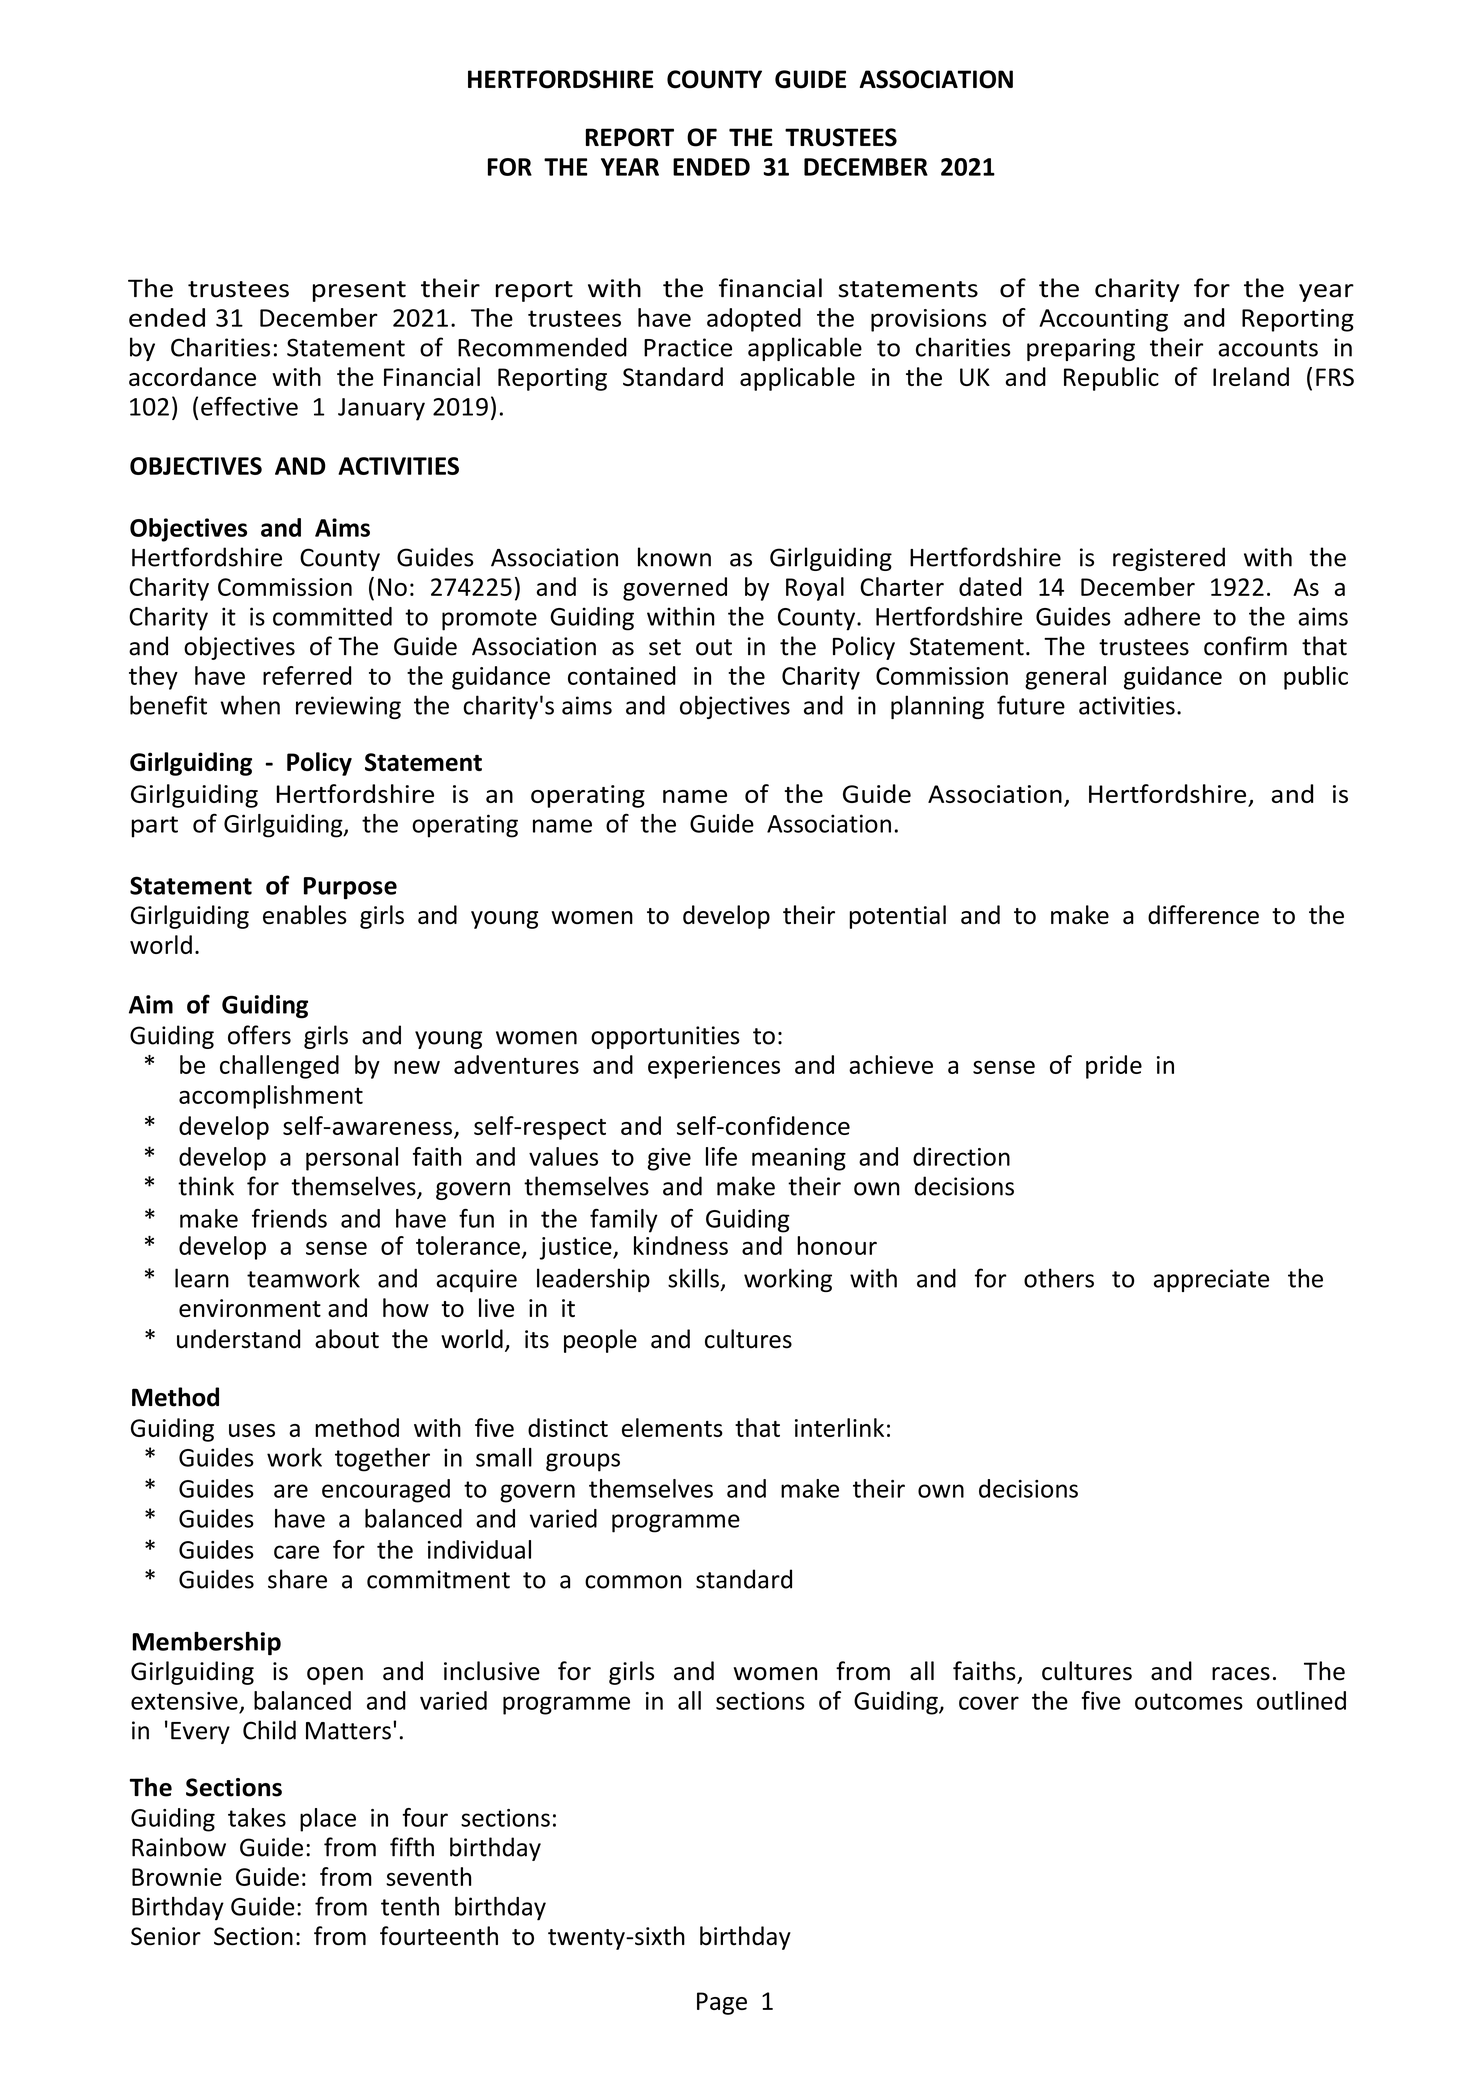  What do you see at coordinates (754, 320) in the screenshot?
I see `adopted` at bounding box center [754, 320].
